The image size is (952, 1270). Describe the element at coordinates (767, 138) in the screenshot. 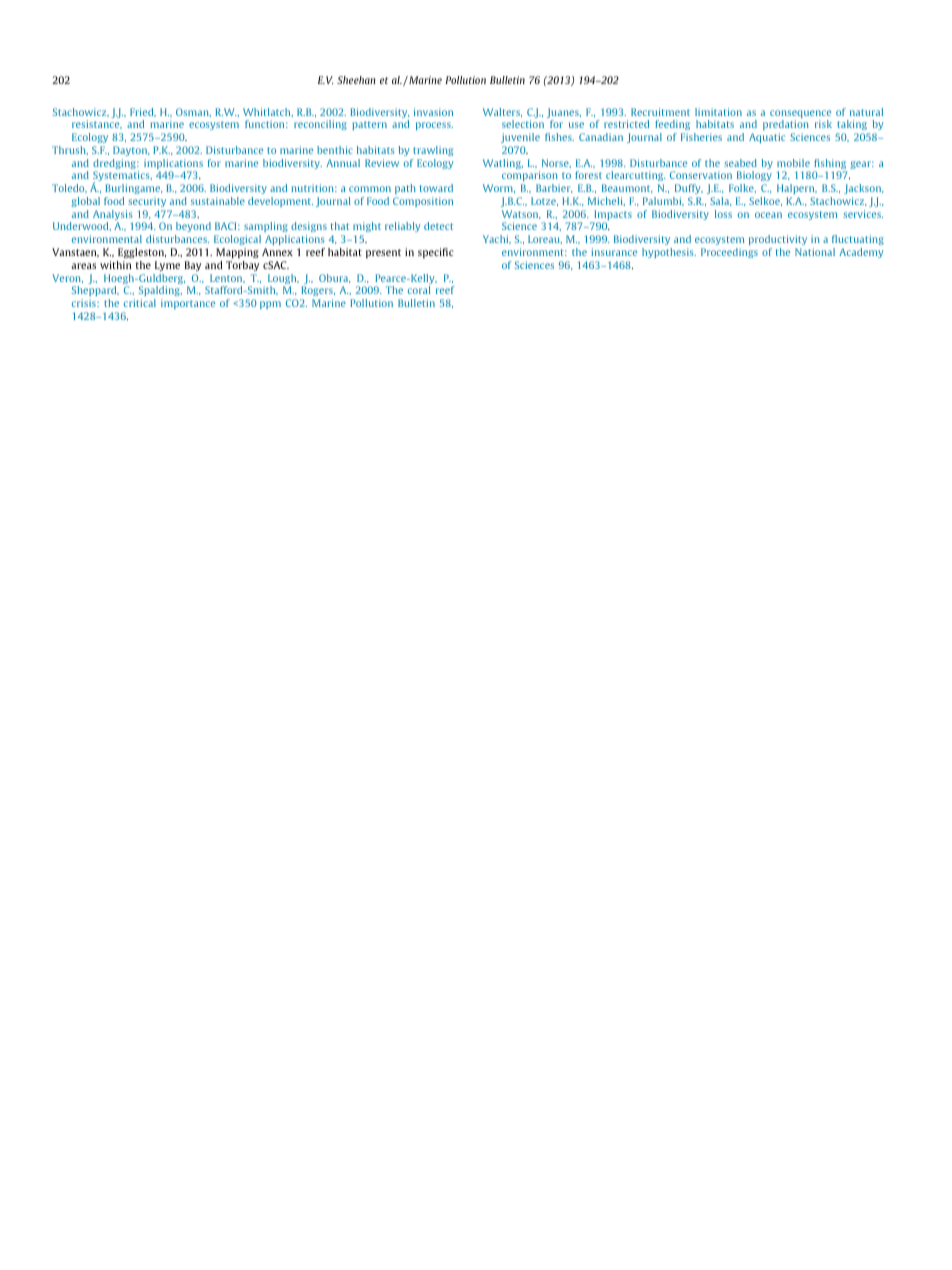

I see `Aquatic` at that location.
